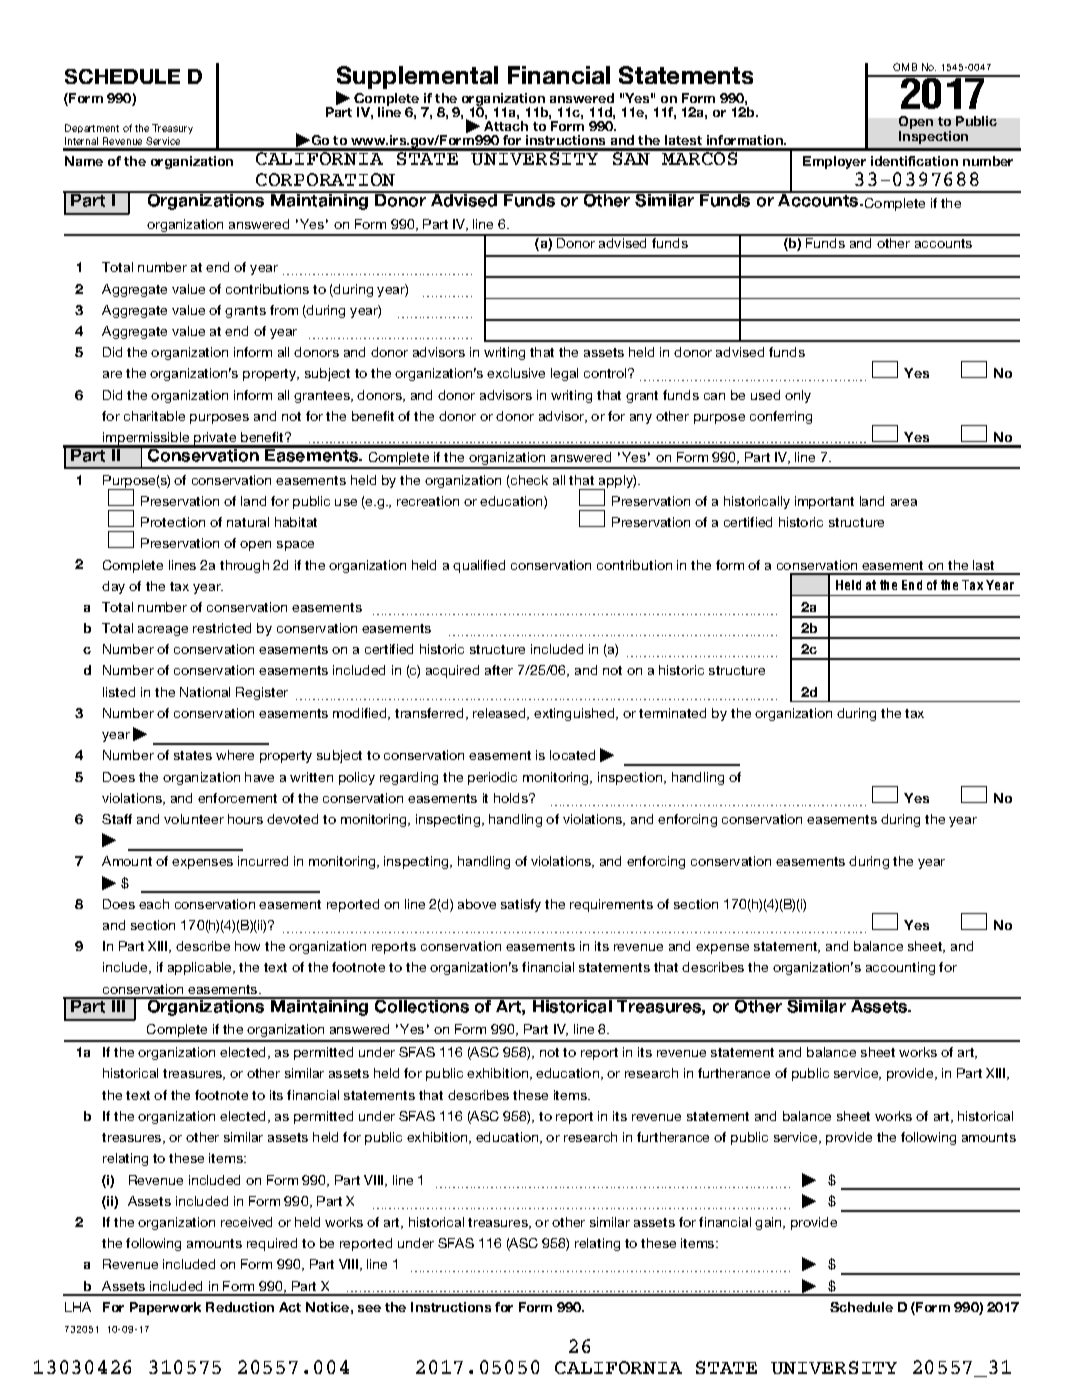  I want to click on see, so click(369, 1308).
